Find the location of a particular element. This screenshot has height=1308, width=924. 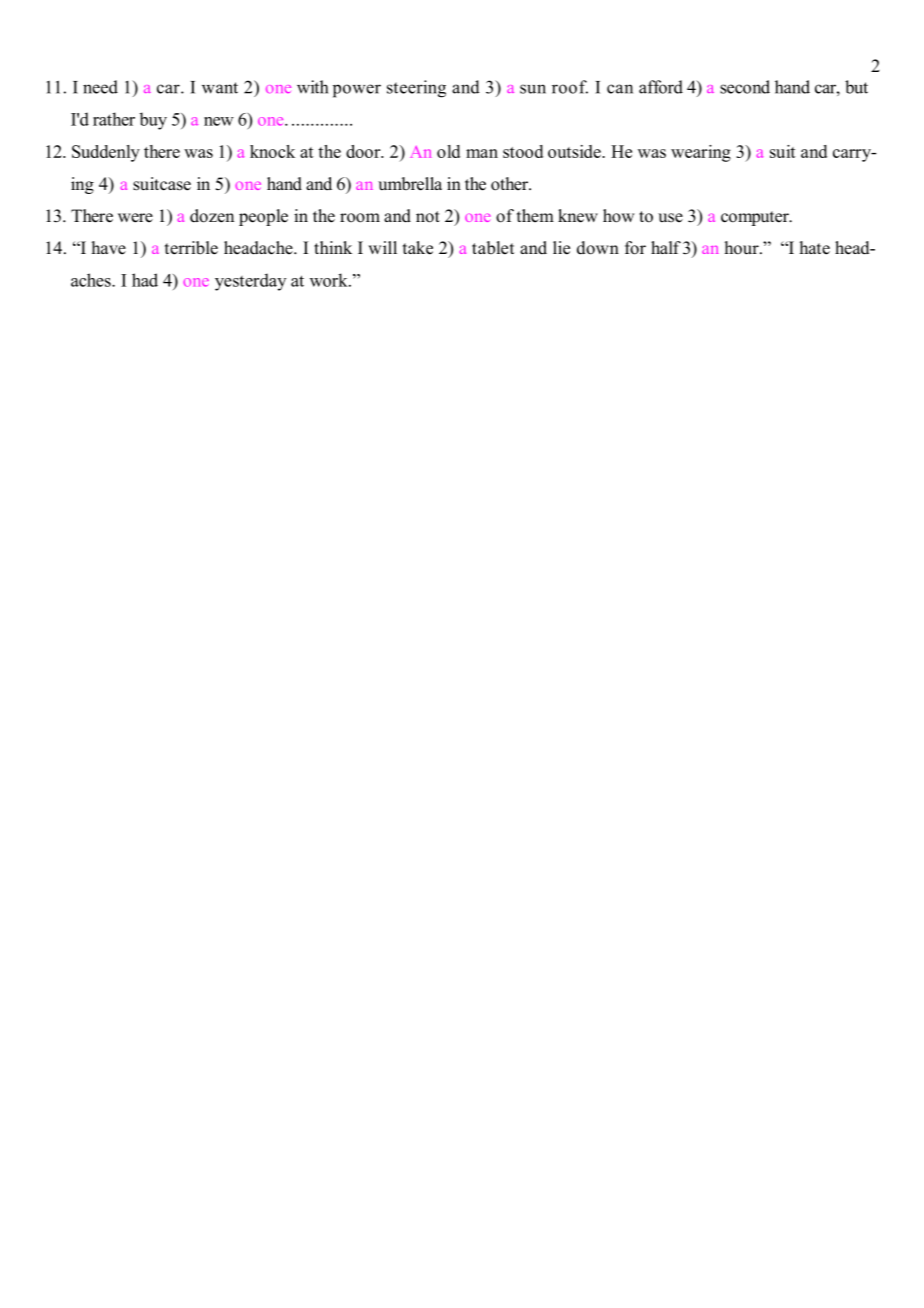

sun is located at coordinates (533, 89).
